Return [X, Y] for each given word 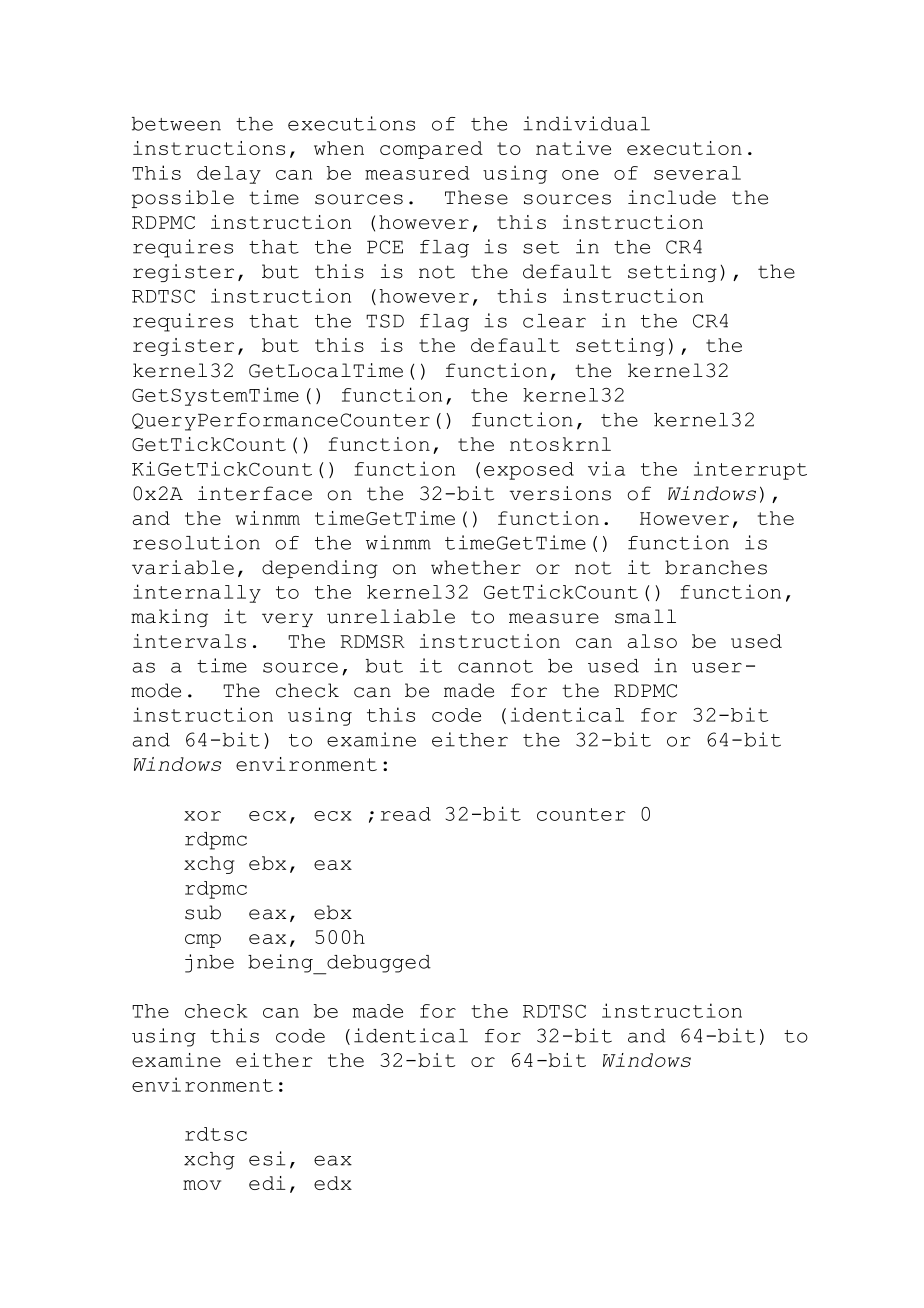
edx [333, 1183]
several [697, 173]
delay [229, 175]
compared [431, 150]
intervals [189, 641]
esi [267, 1158]
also [652, 641]
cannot [495, 666]
